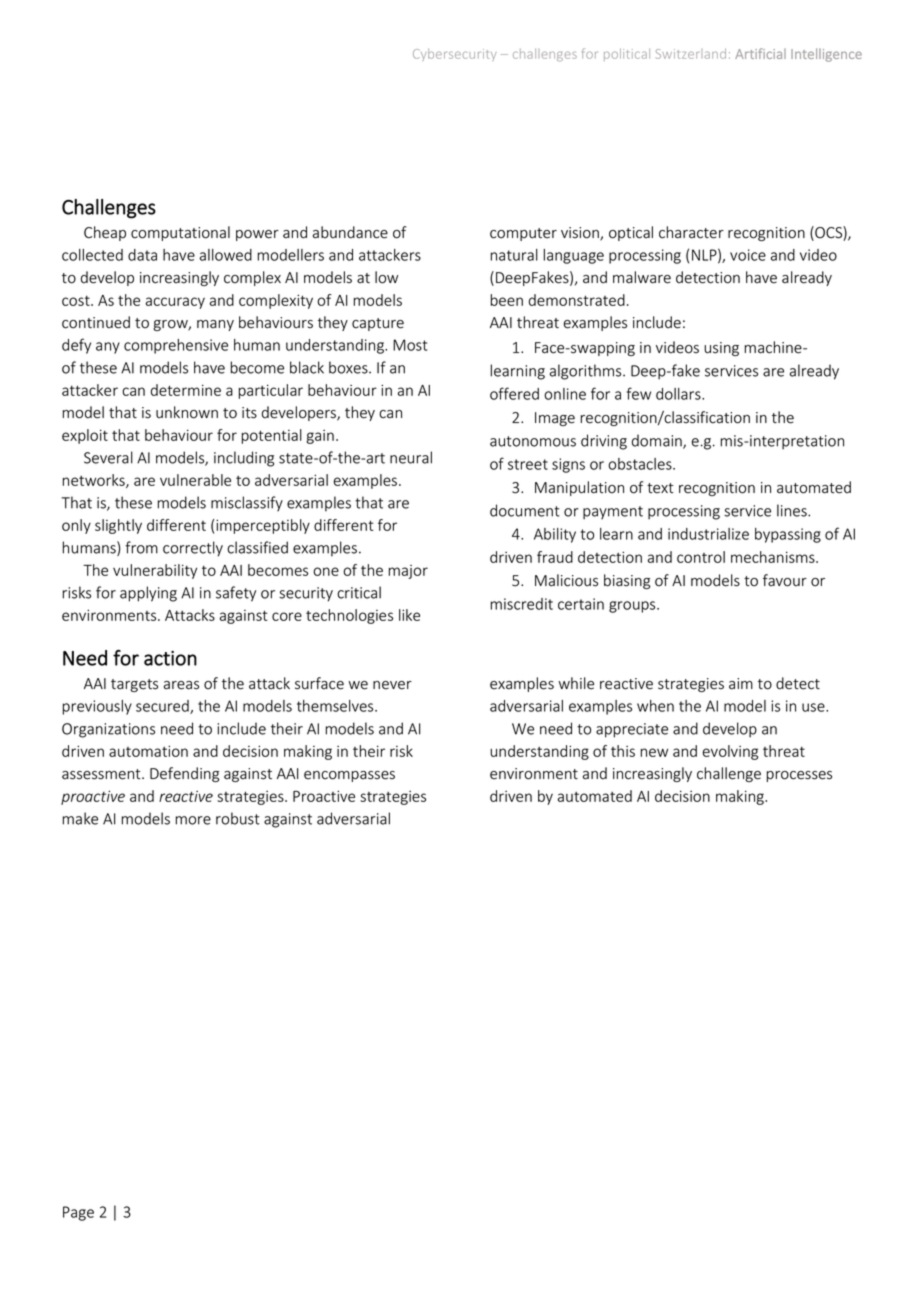  What do you see at coordinates (78, 1213) in the document?
I see `Page` at bounding box center [78, 1213].
